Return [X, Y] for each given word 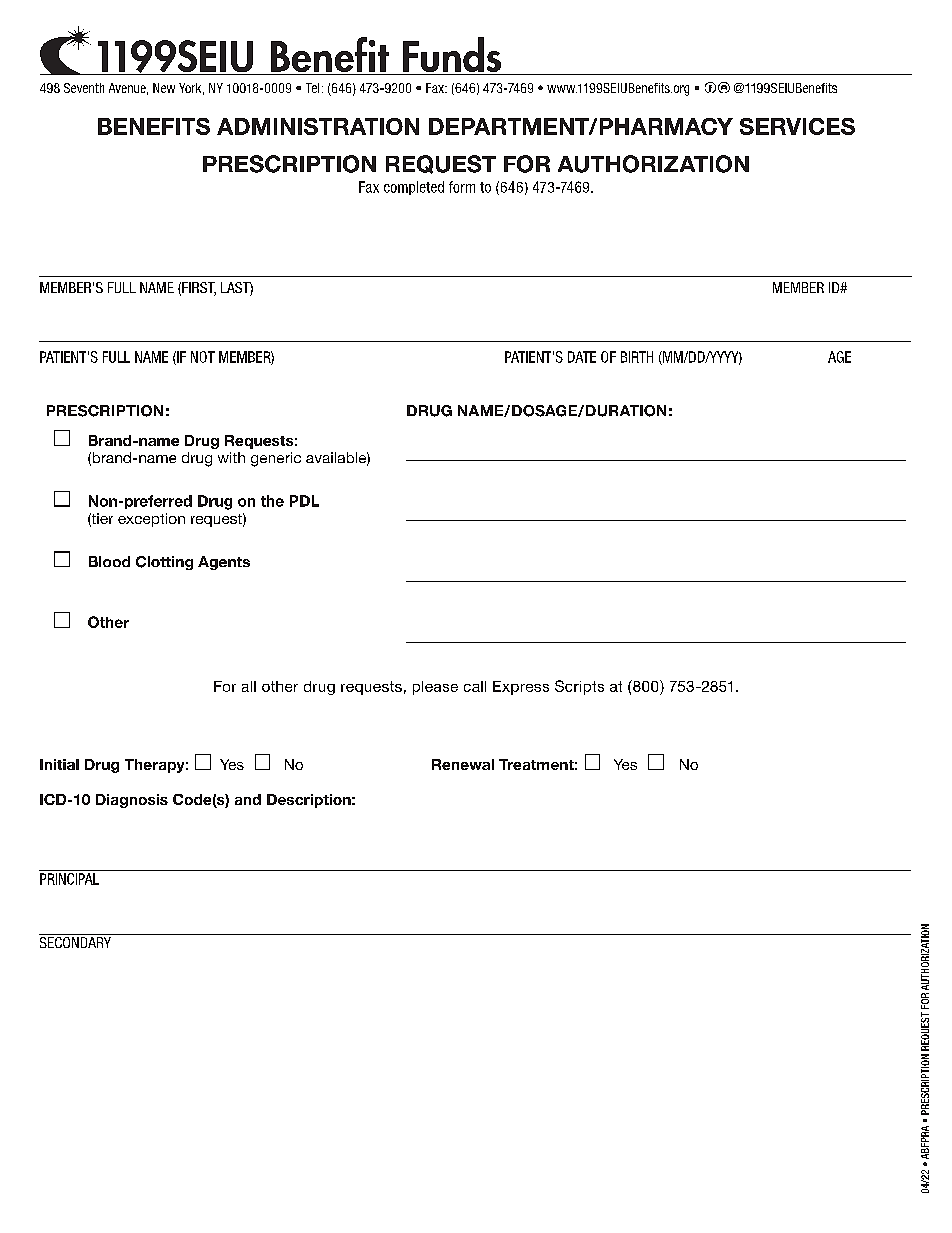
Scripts [579, 687]
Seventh [84, 88]
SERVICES [797, 126]
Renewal [463, 764]
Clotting [164, 563]
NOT [203, 357]
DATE [582, 357]
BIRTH [637, 357]
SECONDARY [76, 941]
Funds [452, 56]
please [435, 688]
